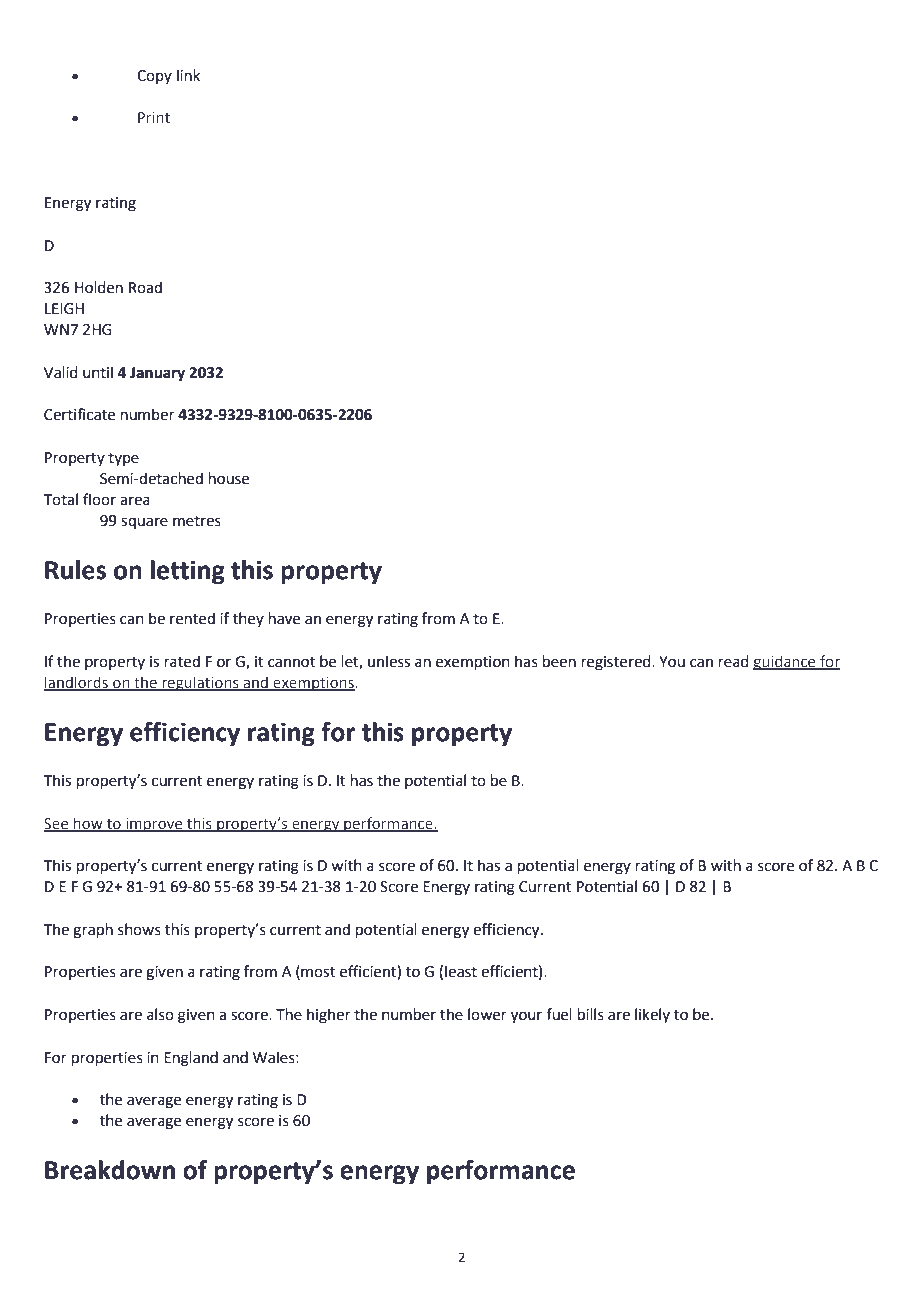  What do you see at coordinates (145, 287) in the screenshot?
I see `Road` at bounding box center [145, 287].
